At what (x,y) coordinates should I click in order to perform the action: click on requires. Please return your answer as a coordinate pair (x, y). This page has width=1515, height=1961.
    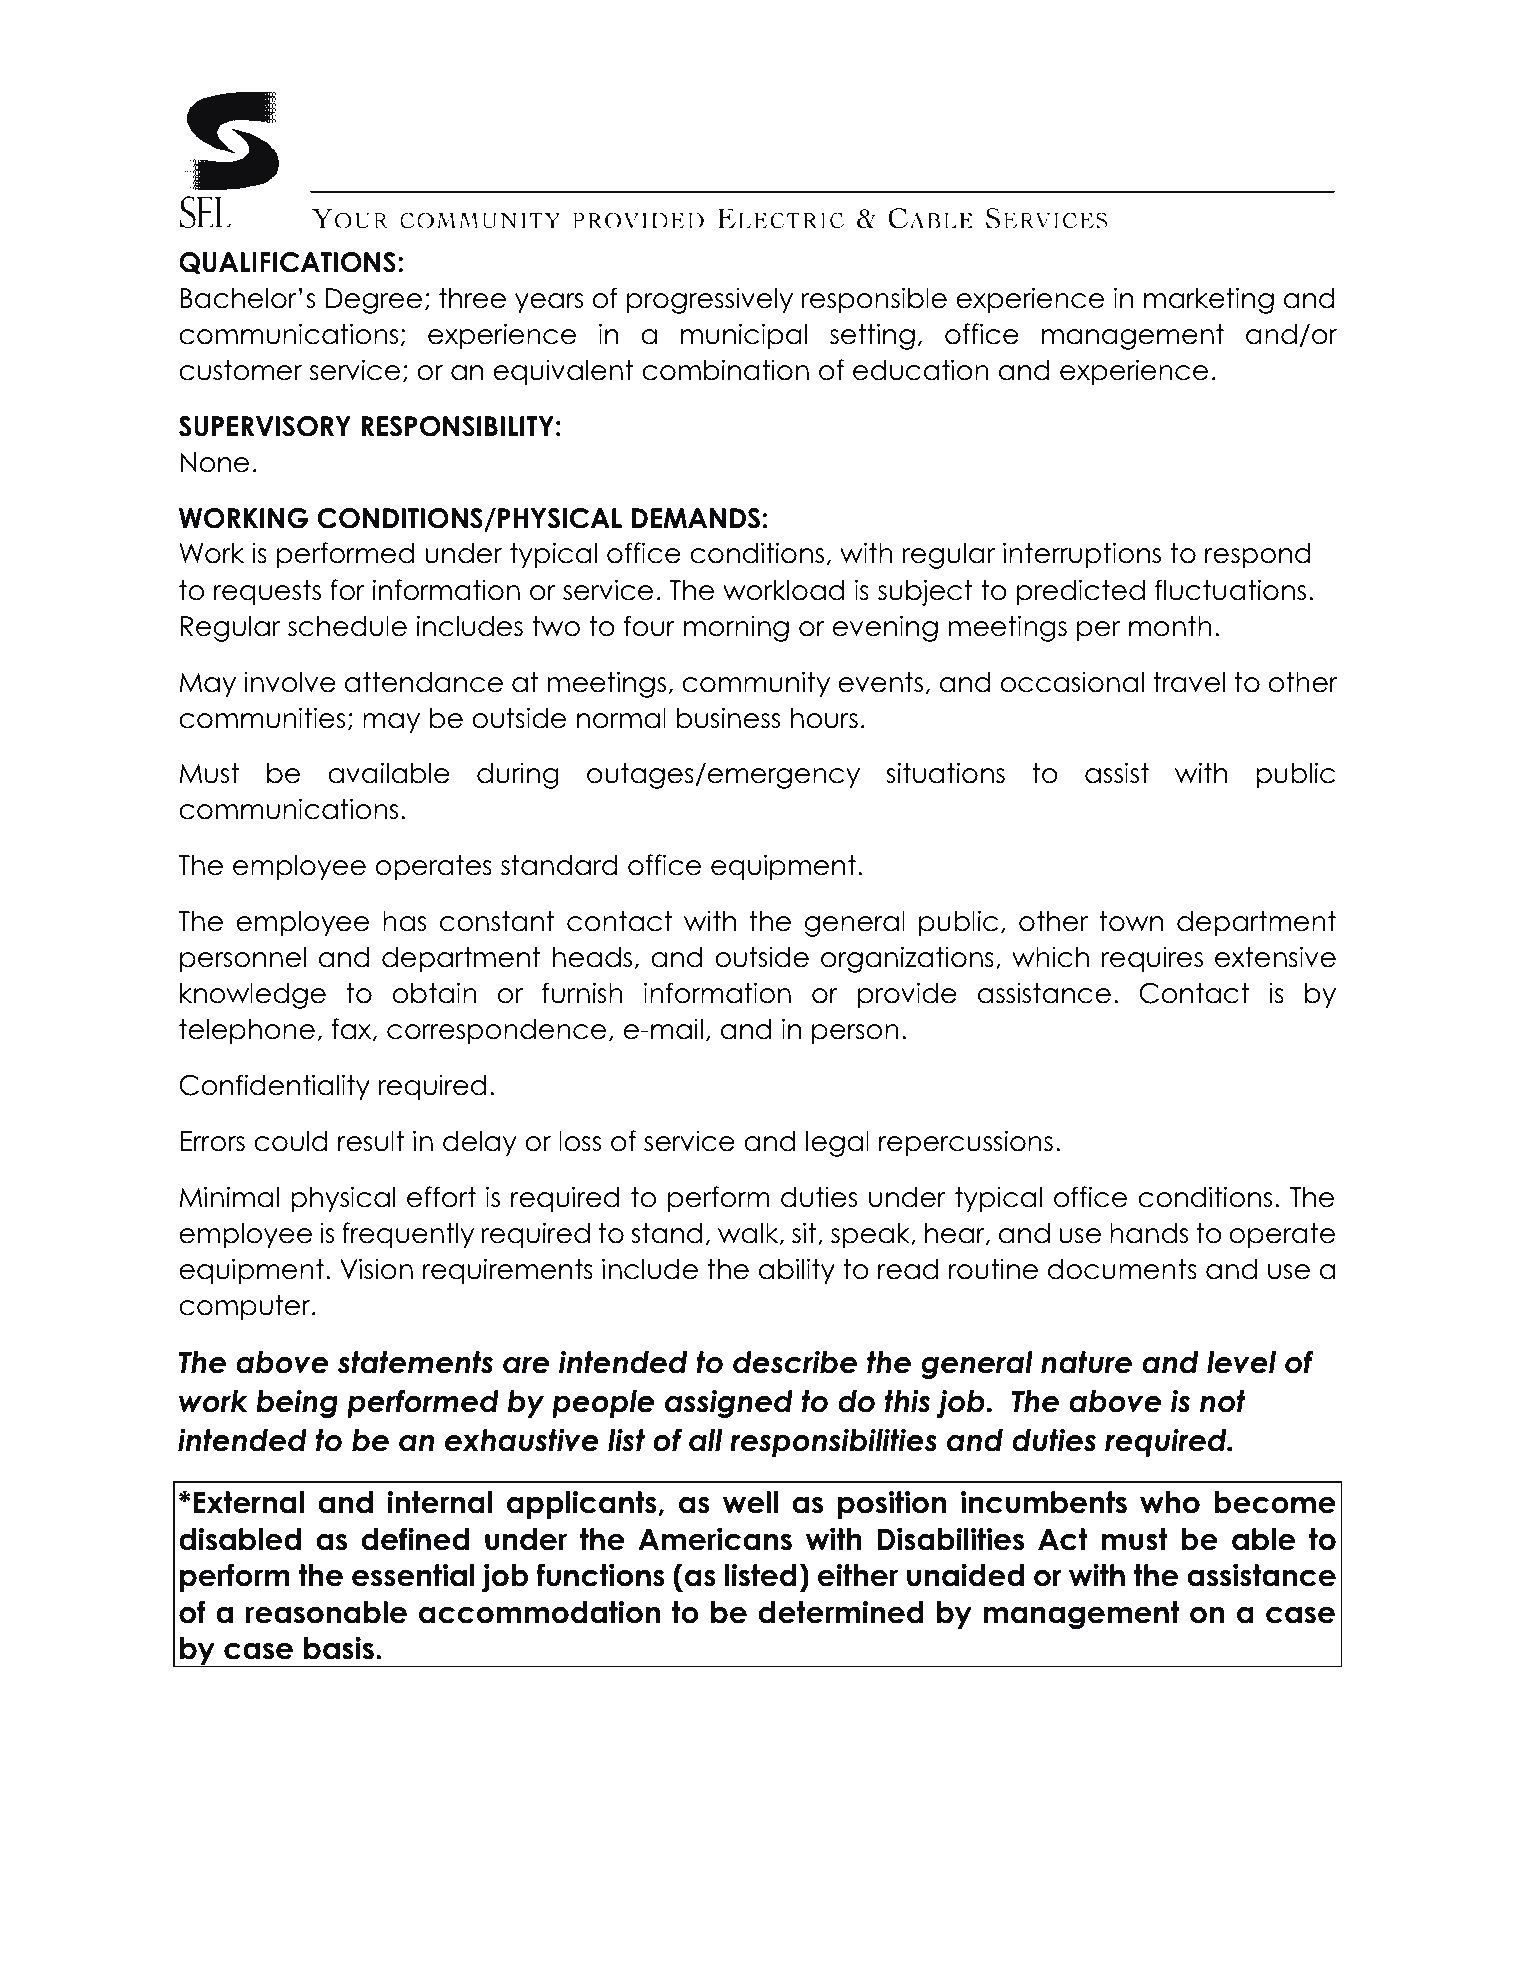
    Looking at the image, I should click on (1152, 959).
